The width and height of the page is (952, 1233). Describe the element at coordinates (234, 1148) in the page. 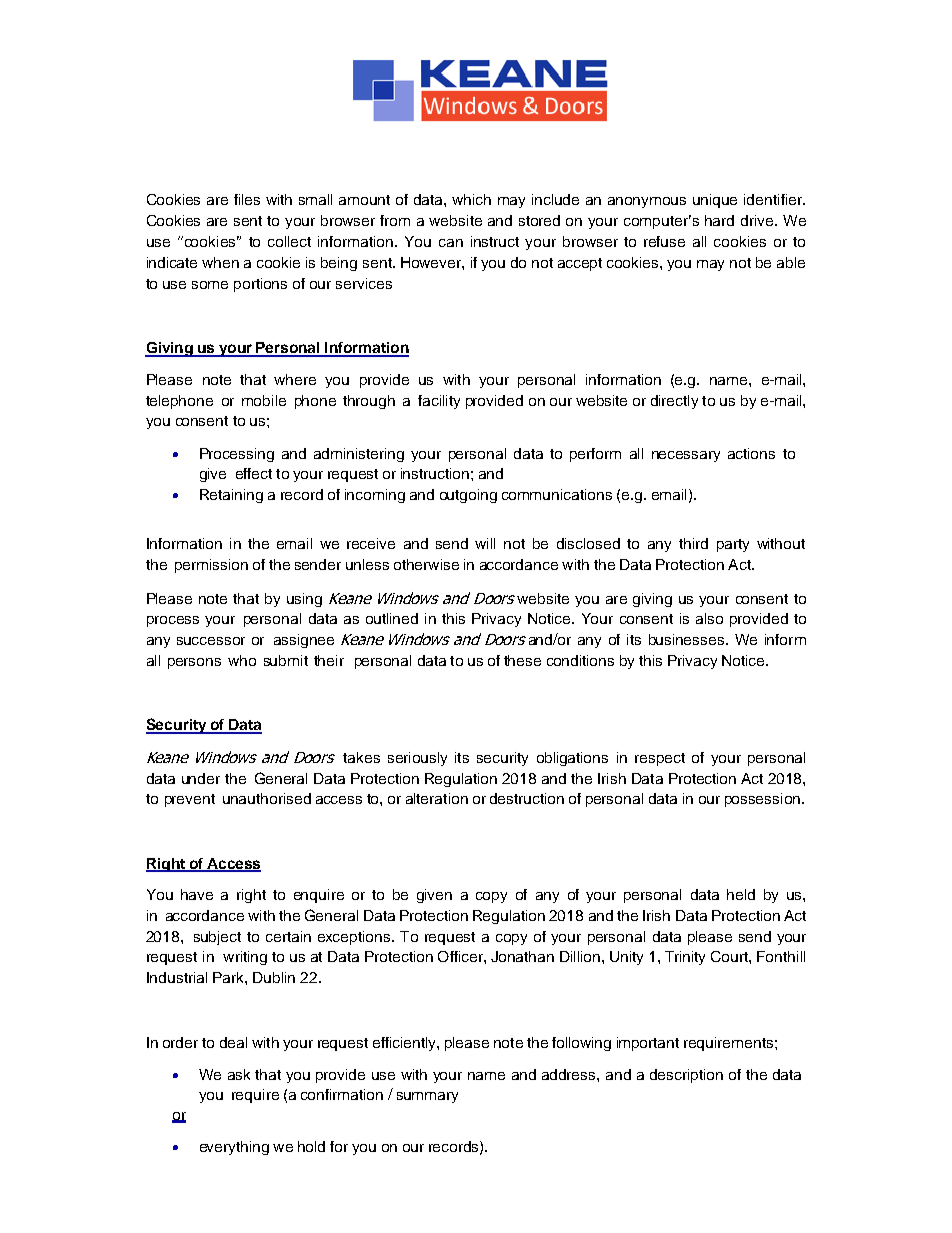

I see `everything` at that location.
